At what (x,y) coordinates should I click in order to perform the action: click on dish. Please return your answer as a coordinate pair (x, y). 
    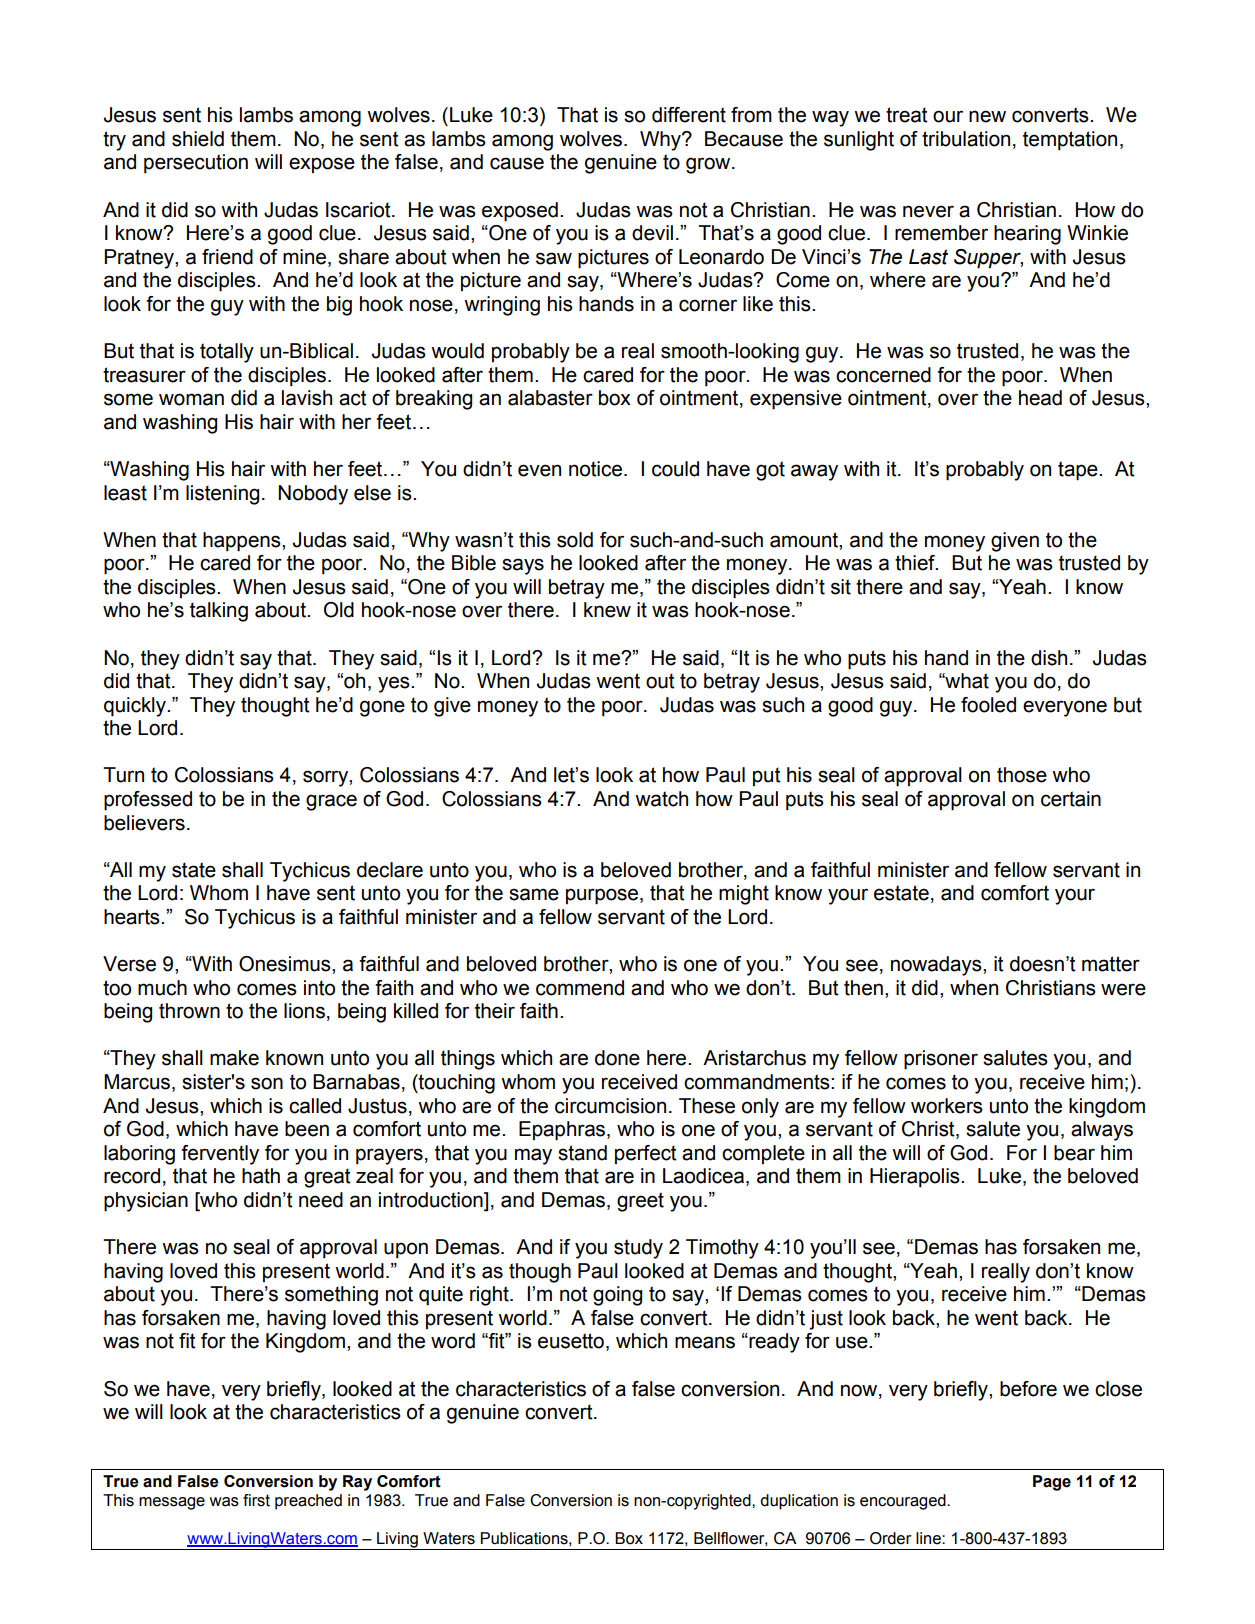
    Looking at the image, I should click on (1049, 658).
